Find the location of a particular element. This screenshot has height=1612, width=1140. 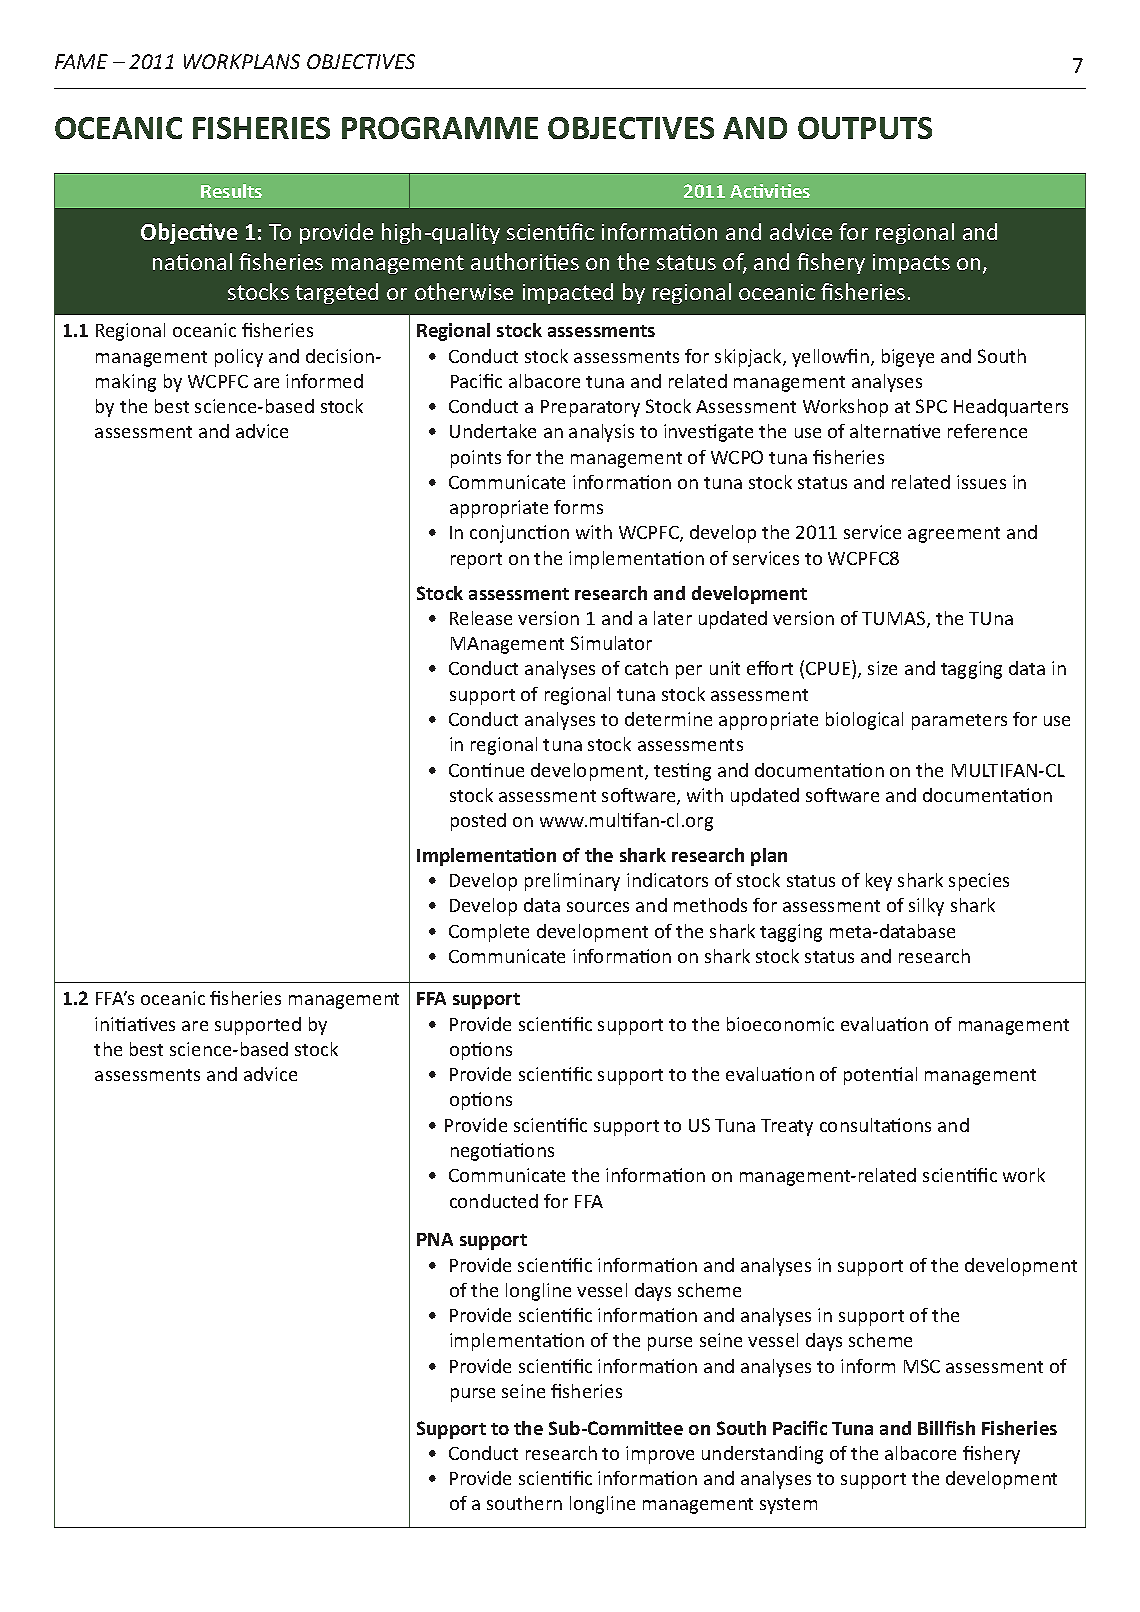

conjunction is located at coordinates (519, 534).
